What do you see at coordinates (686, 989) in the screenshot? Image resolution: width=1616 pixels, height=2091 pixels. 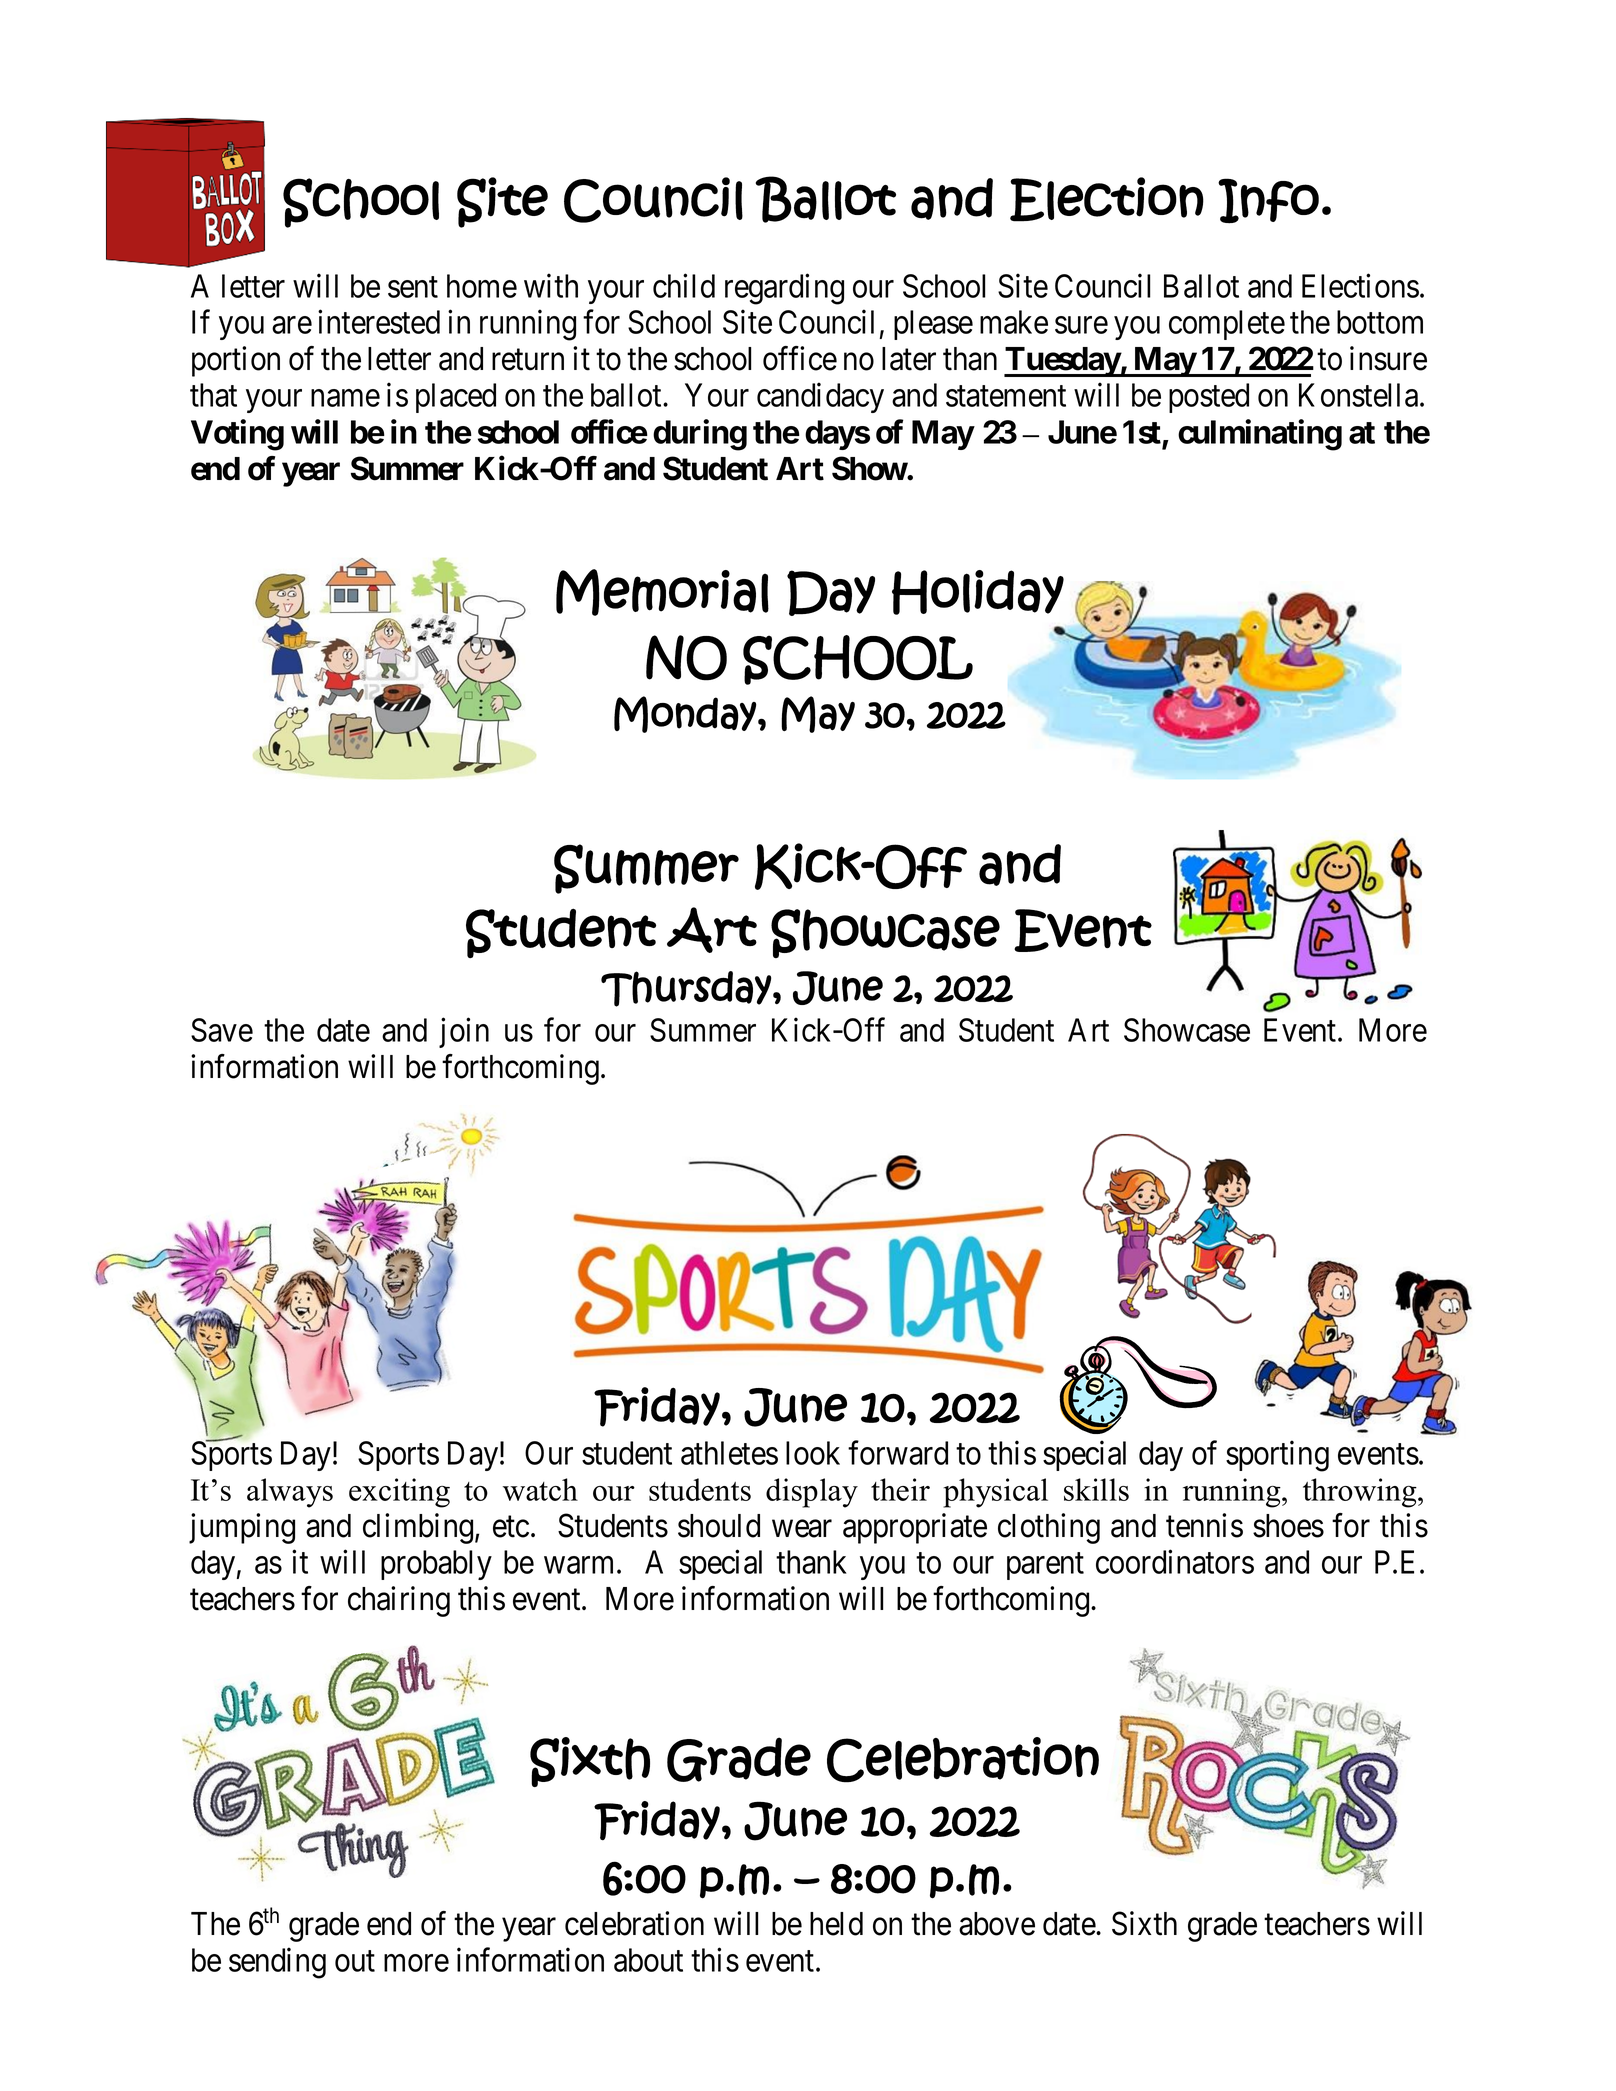 I see `Thursday` at bounding box center [686, 989].
